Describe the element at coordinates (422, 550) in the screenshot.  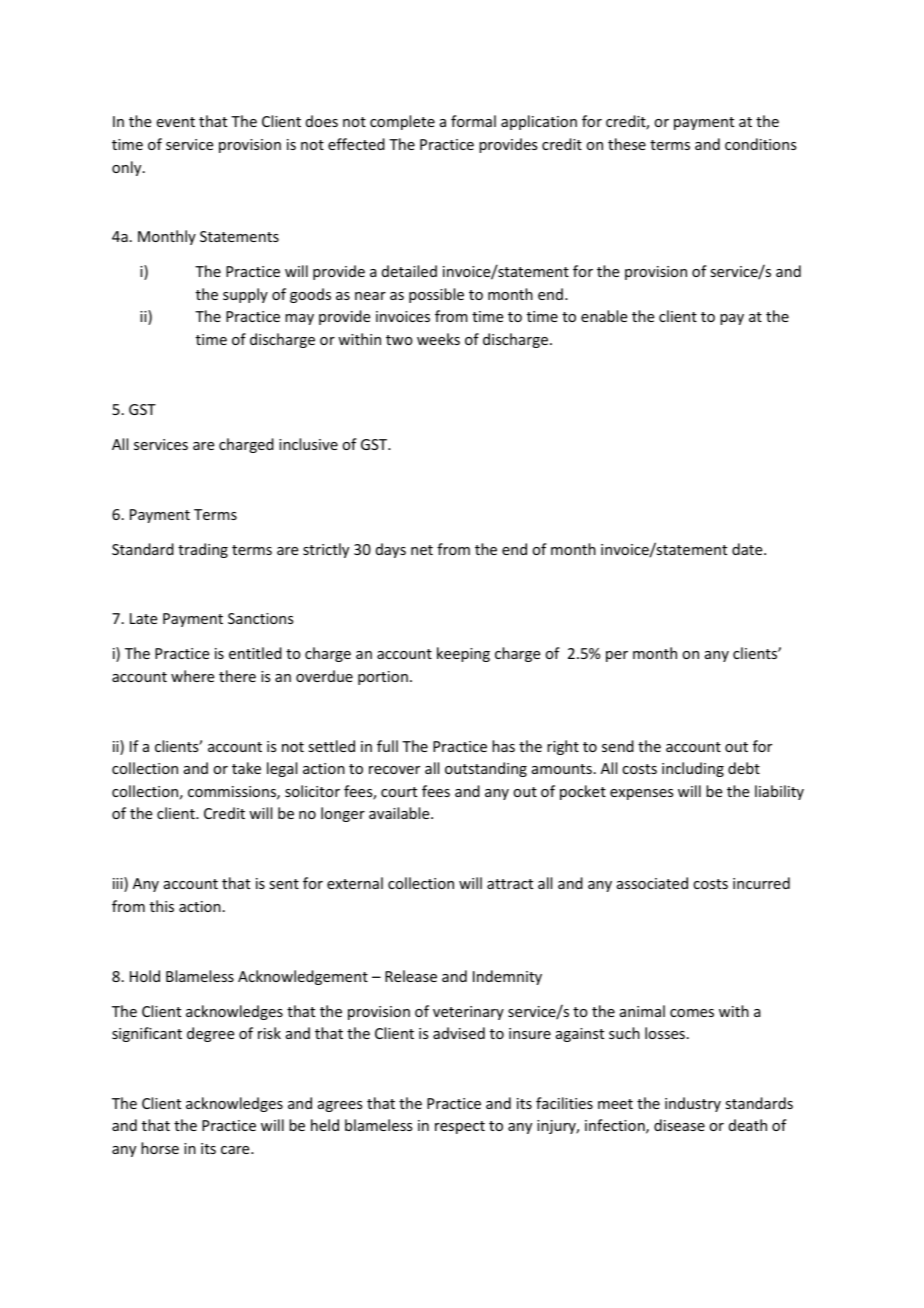
I see `net` at that location.
